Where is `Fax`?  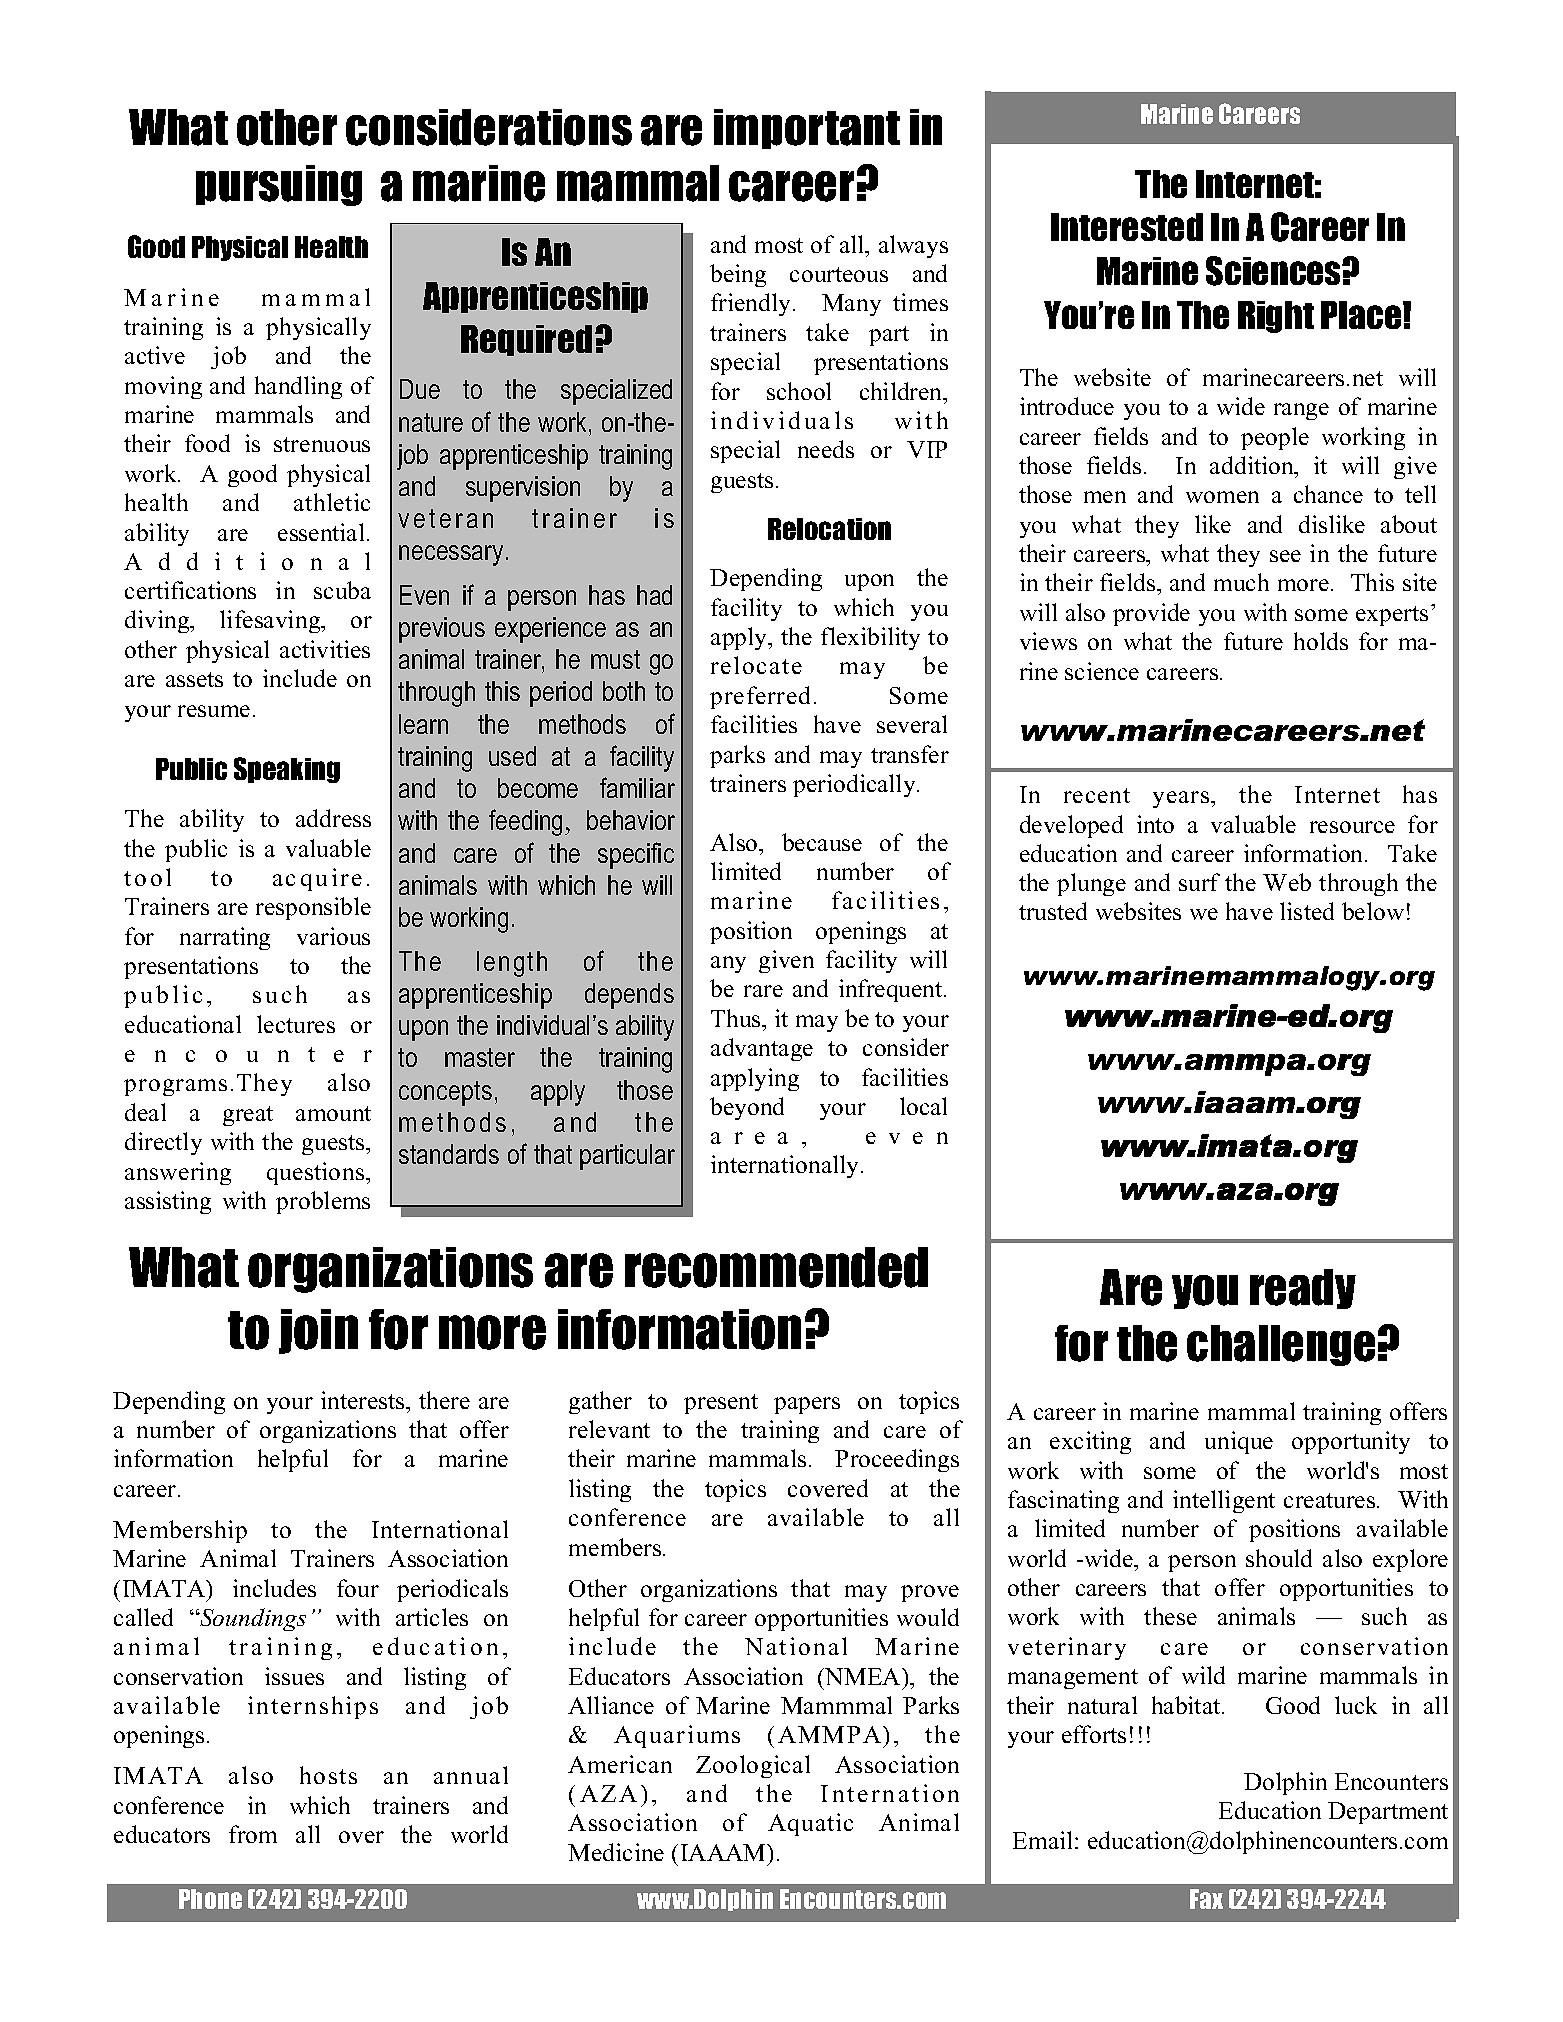 Fax is located at coordinates (1206, 1899).
